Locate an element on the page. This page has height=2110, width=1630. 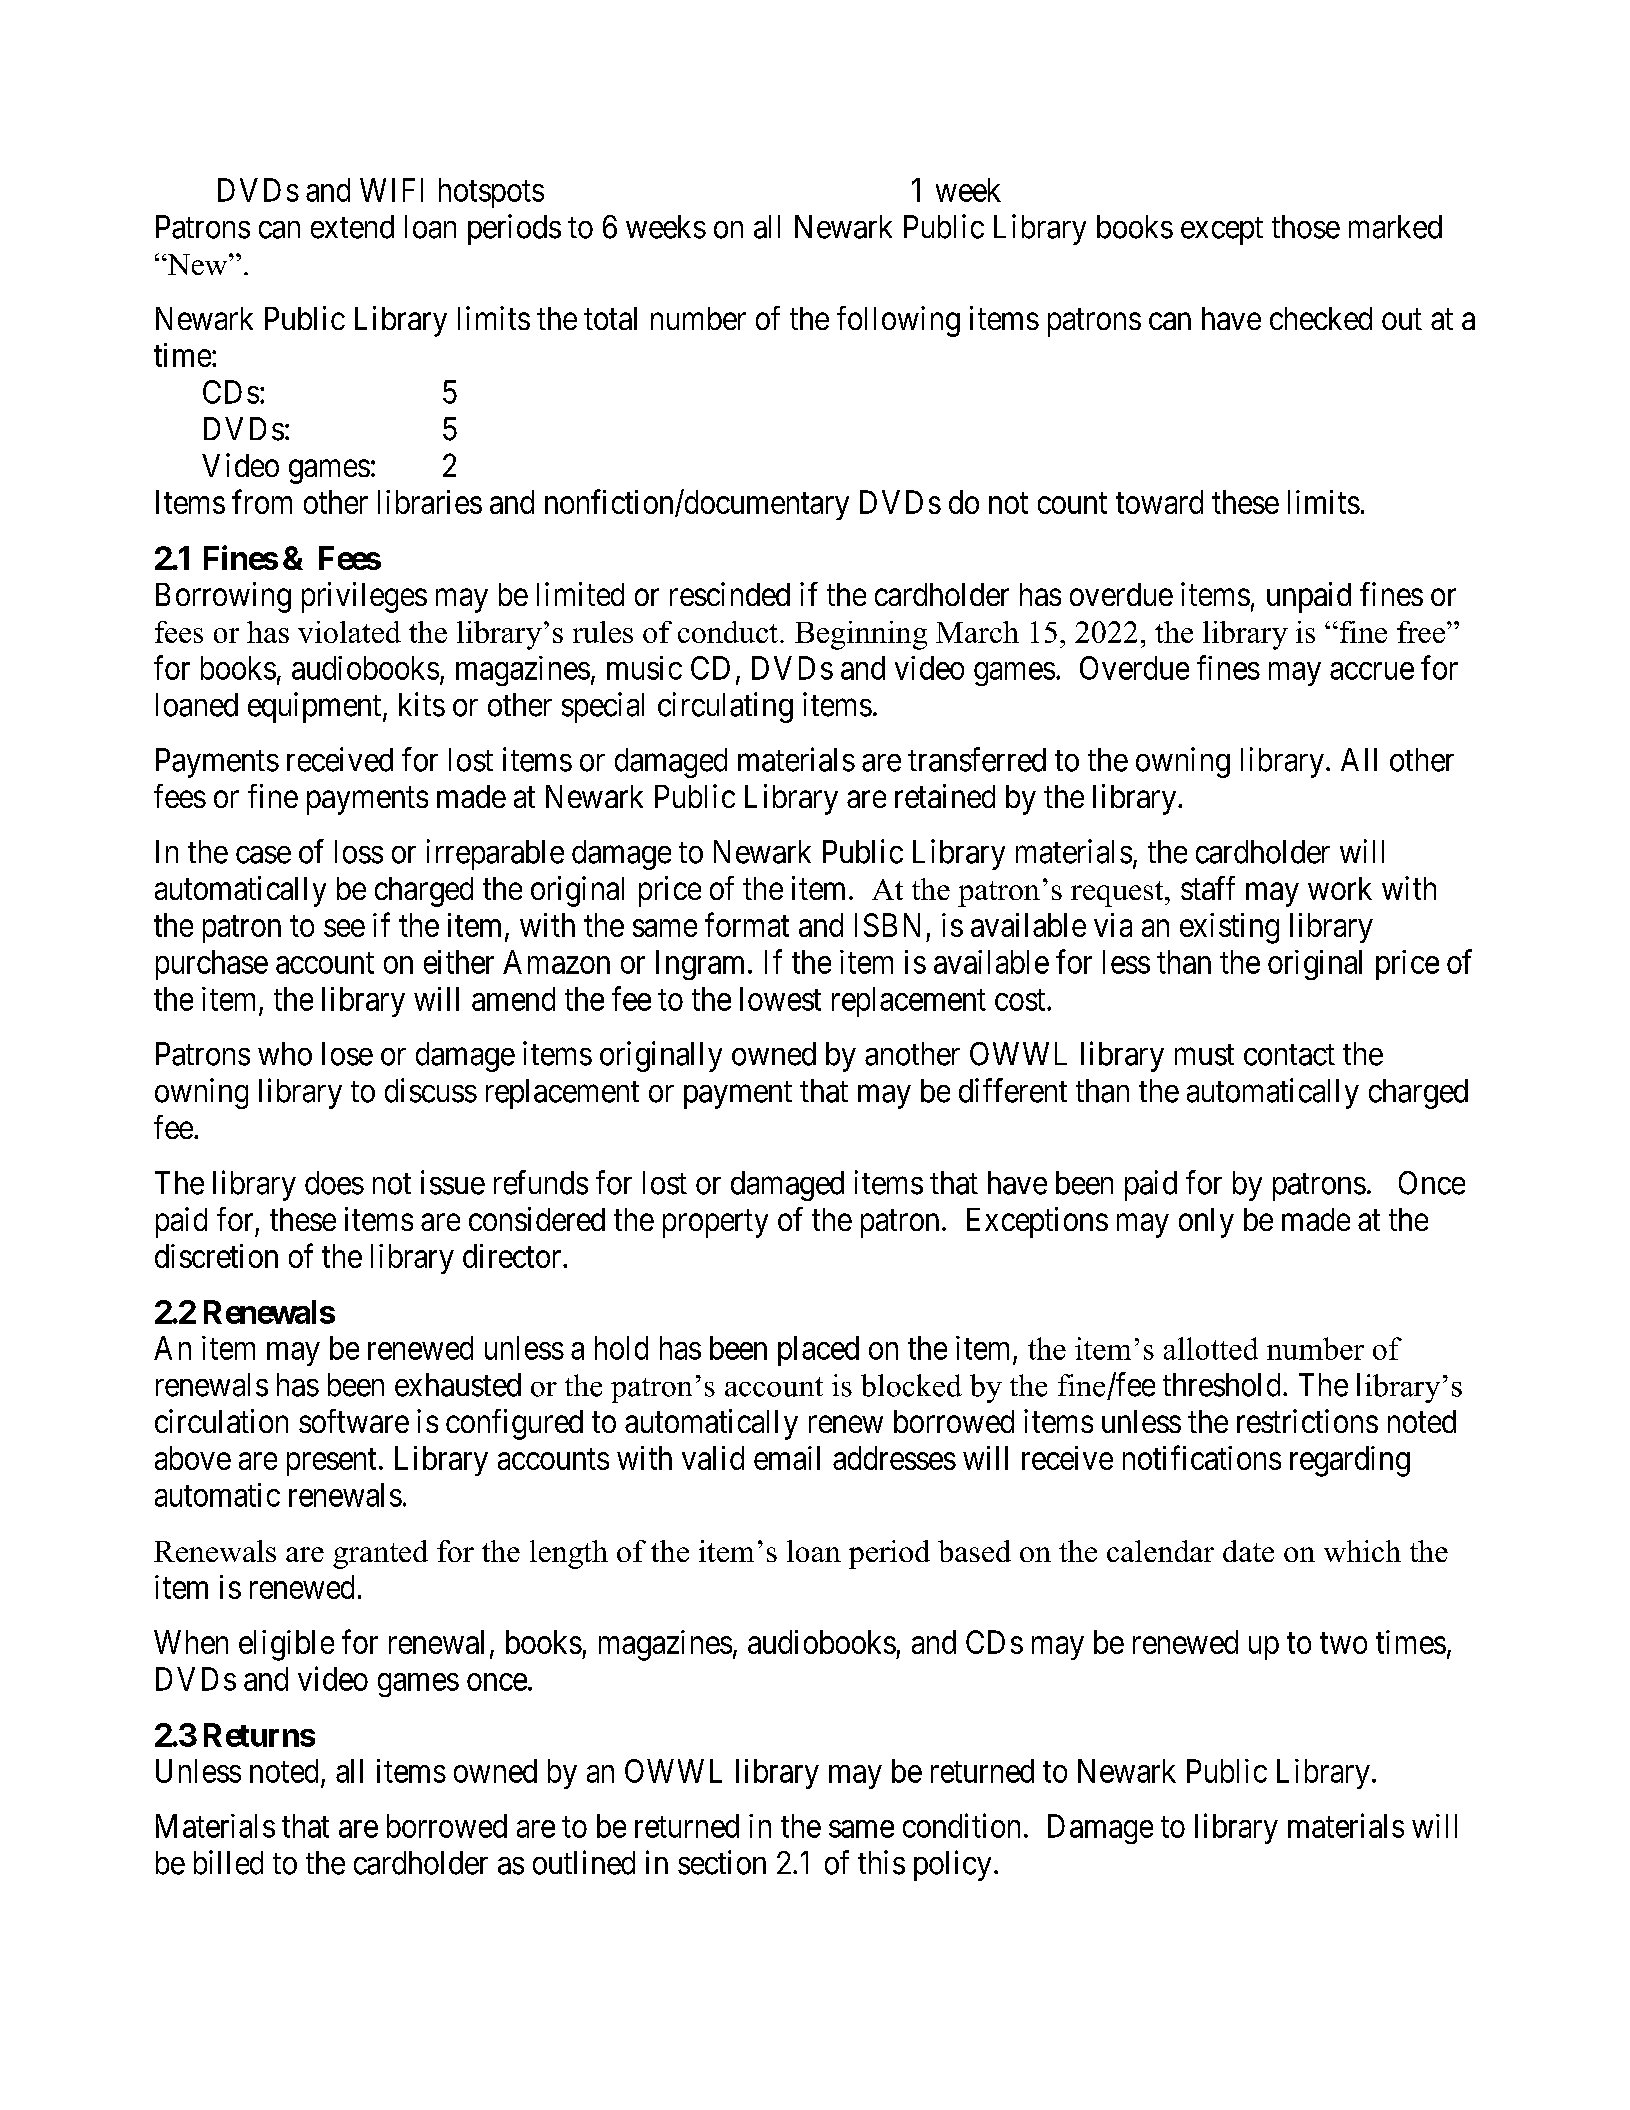
lose is located at coordinates (347, 1054).
